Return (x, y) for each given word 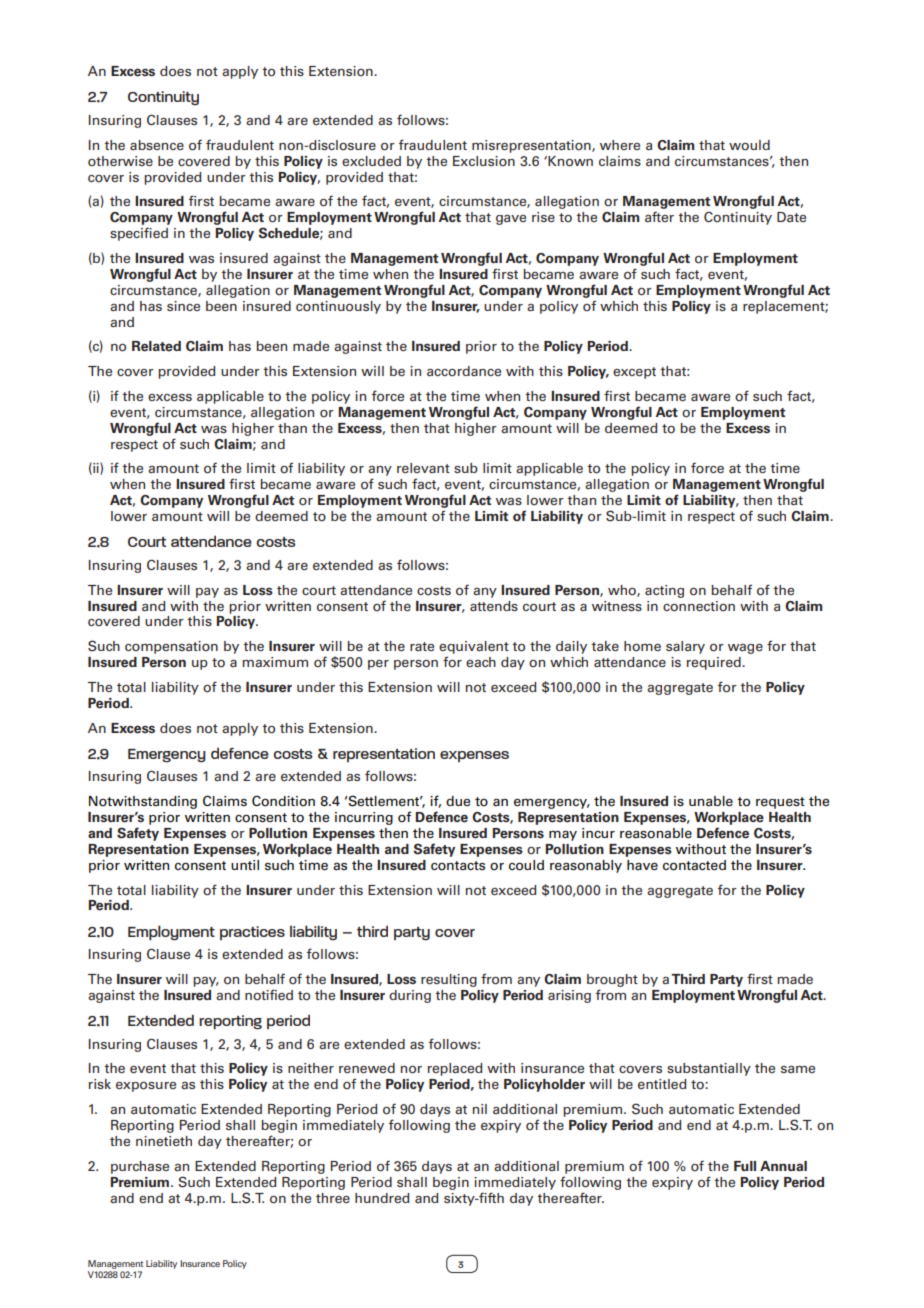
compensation (171, 647)
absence (157, 145)
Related (156, 346)
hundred (382, 1198)
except (634, 373)
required (715, 663)
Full (745, 1166)
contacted (694, 865)
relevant (423, 468)
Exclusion (484, 161)
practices (252, 933)
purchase (140, 1167)
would (749, 145)
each (481, 662)
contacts (458, 866)
